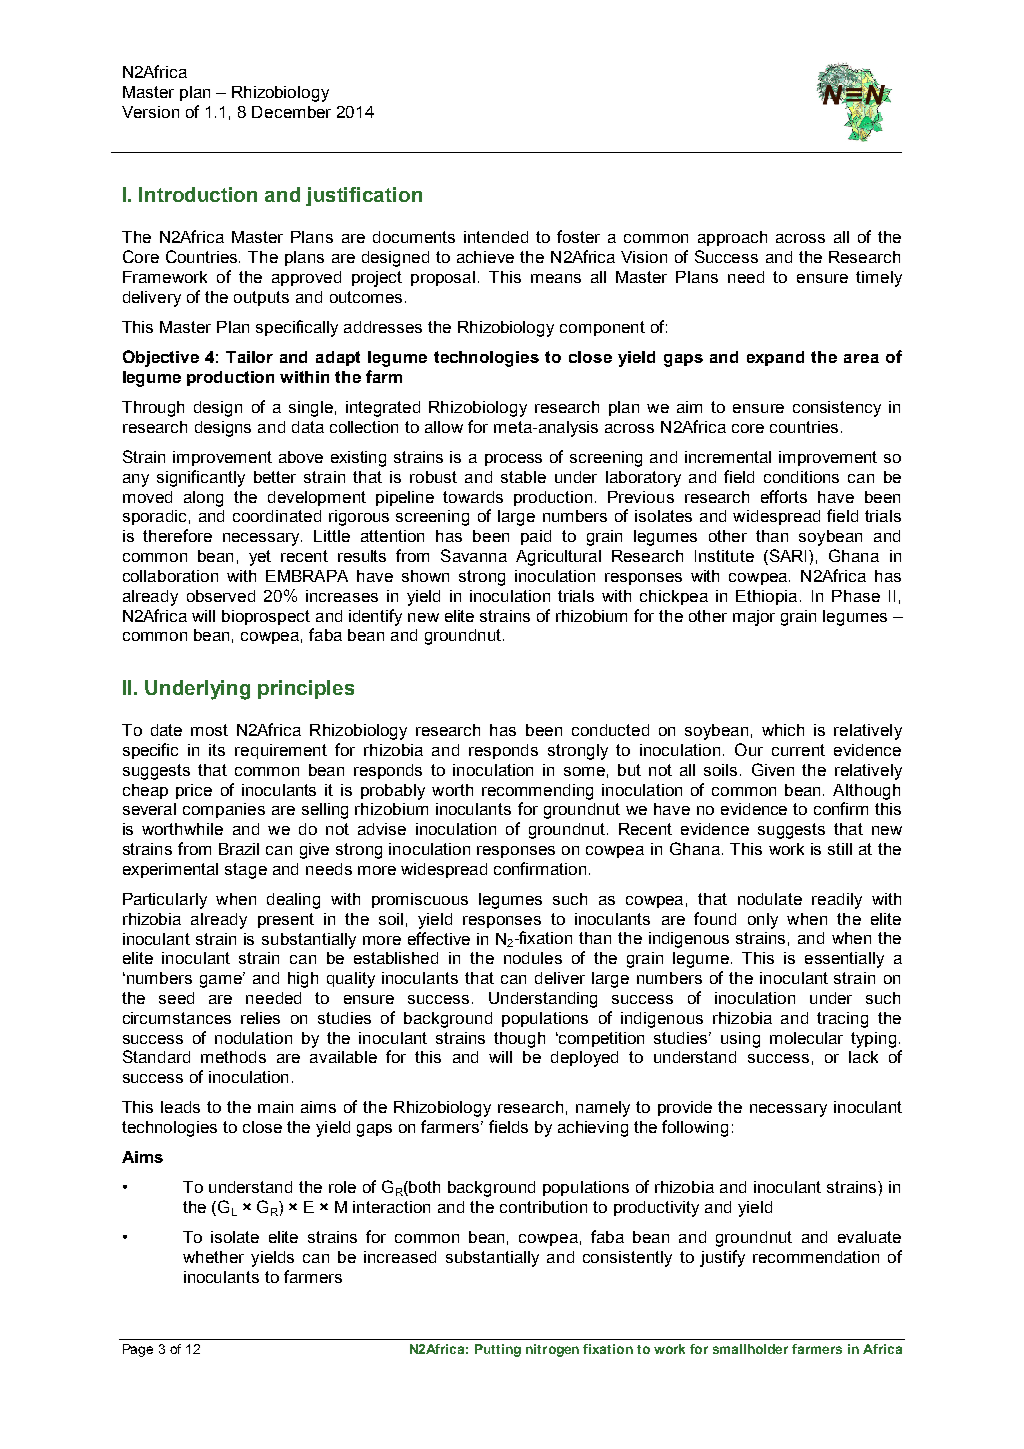 Image resolution: width=1024 pixels, height=1449 pixels. What do you see at coordinates (496, 237) in the image?
I see `intended` at bounding box center [496, 237].
